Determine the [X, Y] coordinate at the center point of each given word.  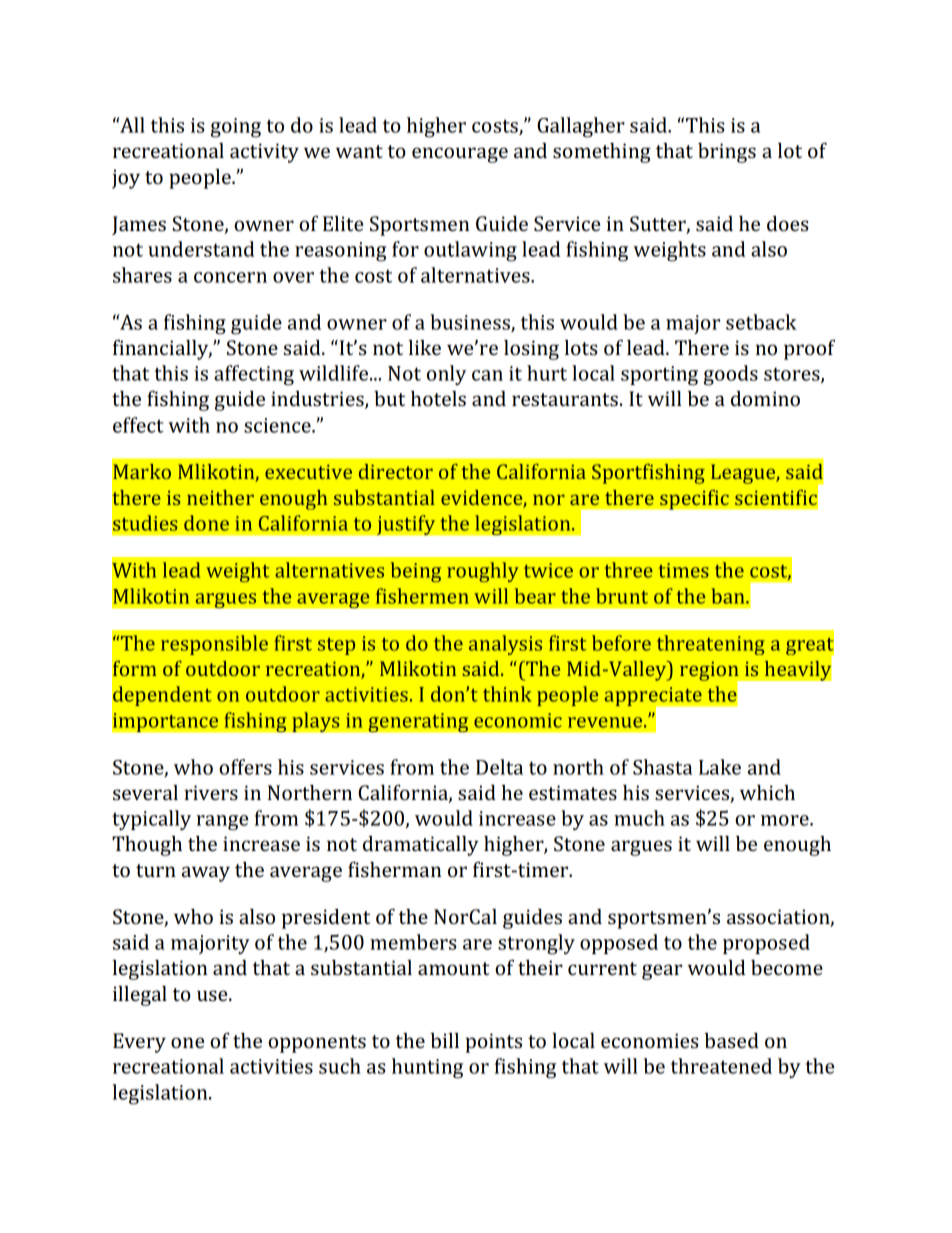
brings [727, 153]
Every [139, 1043]
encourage [460, 155]
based [731, 1040]
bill [444, 1040]
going [236, 128]
